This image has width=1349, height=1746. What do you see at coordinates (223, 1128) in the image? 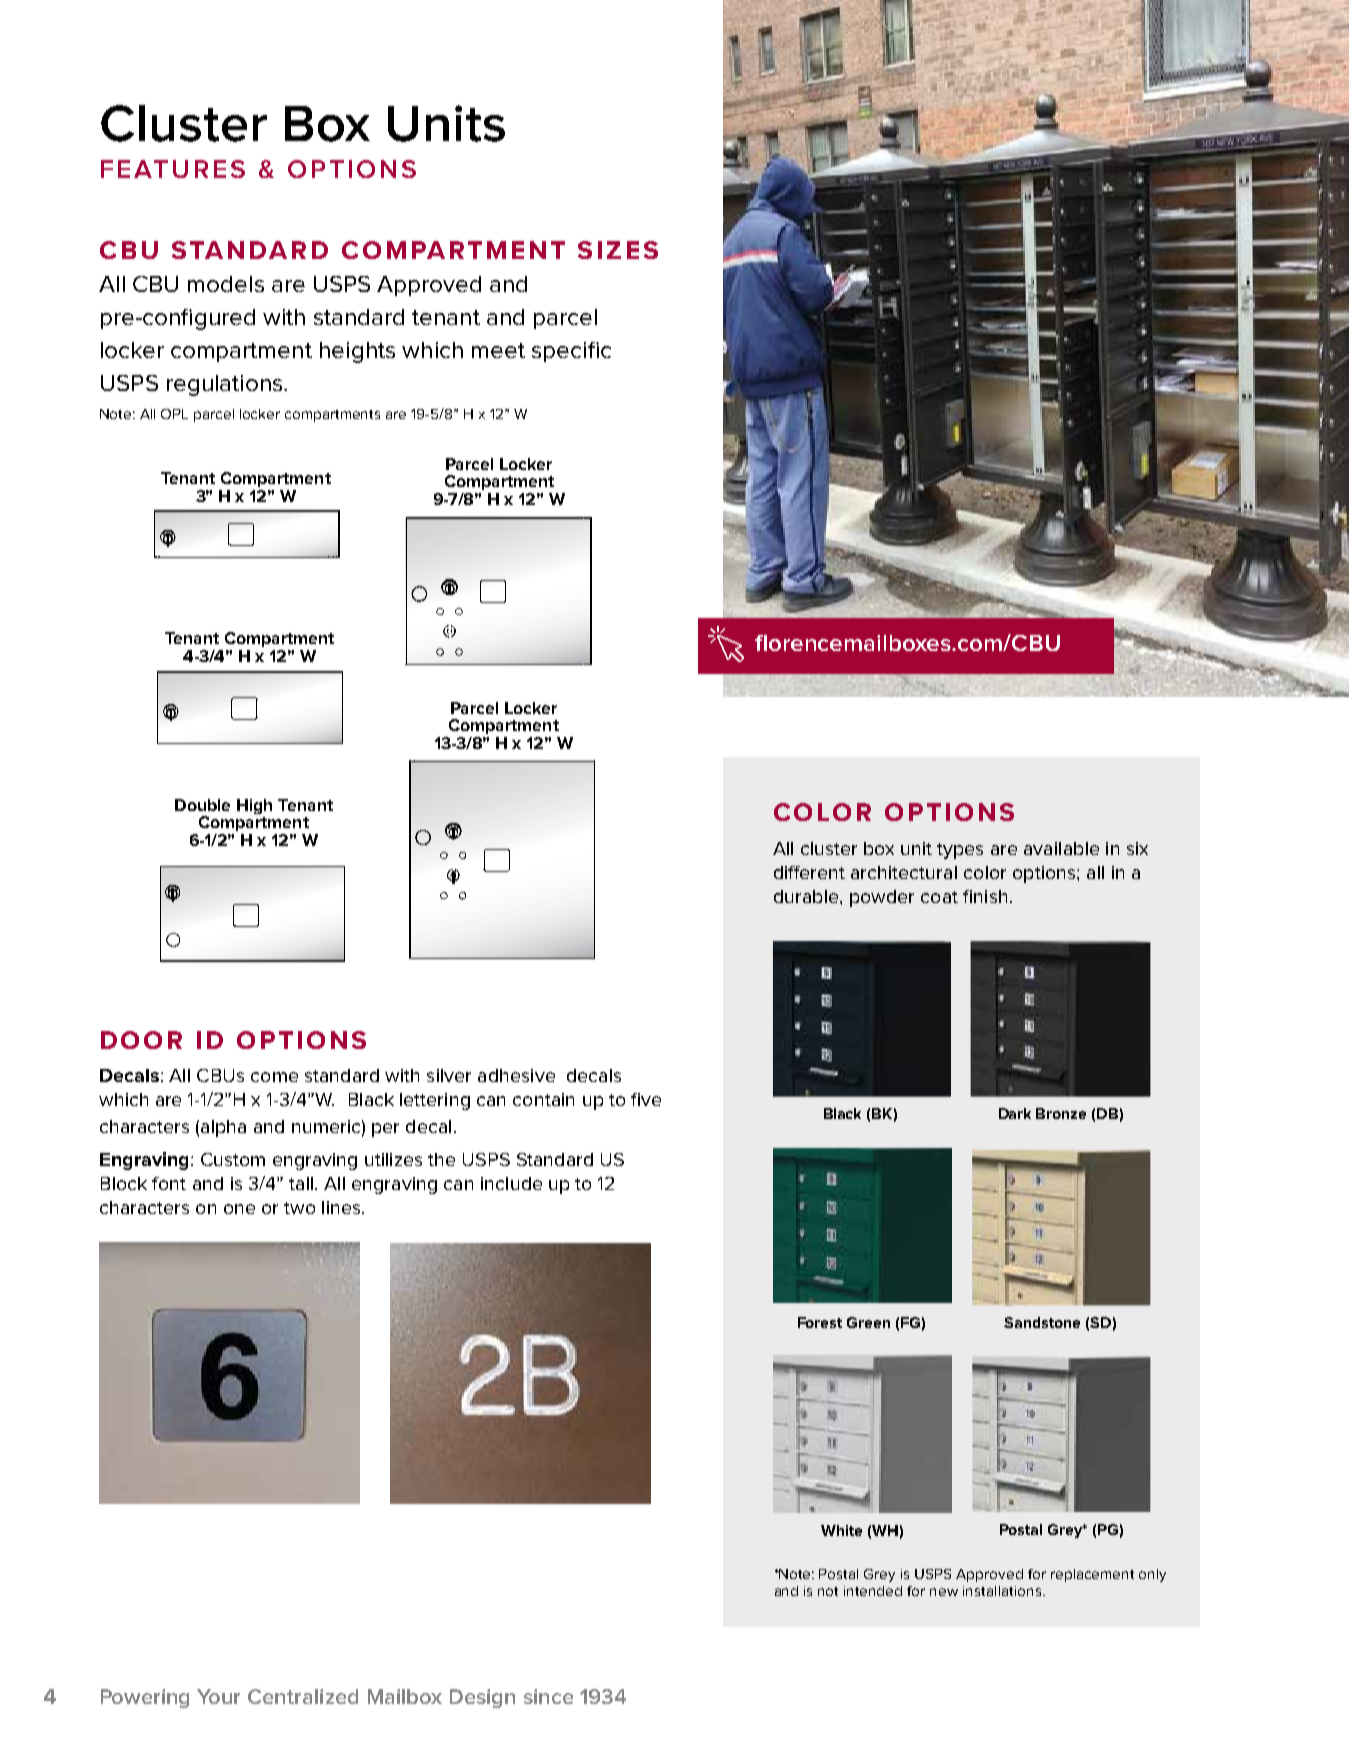
I see `alpha` at bounding box center [223, 1128].
